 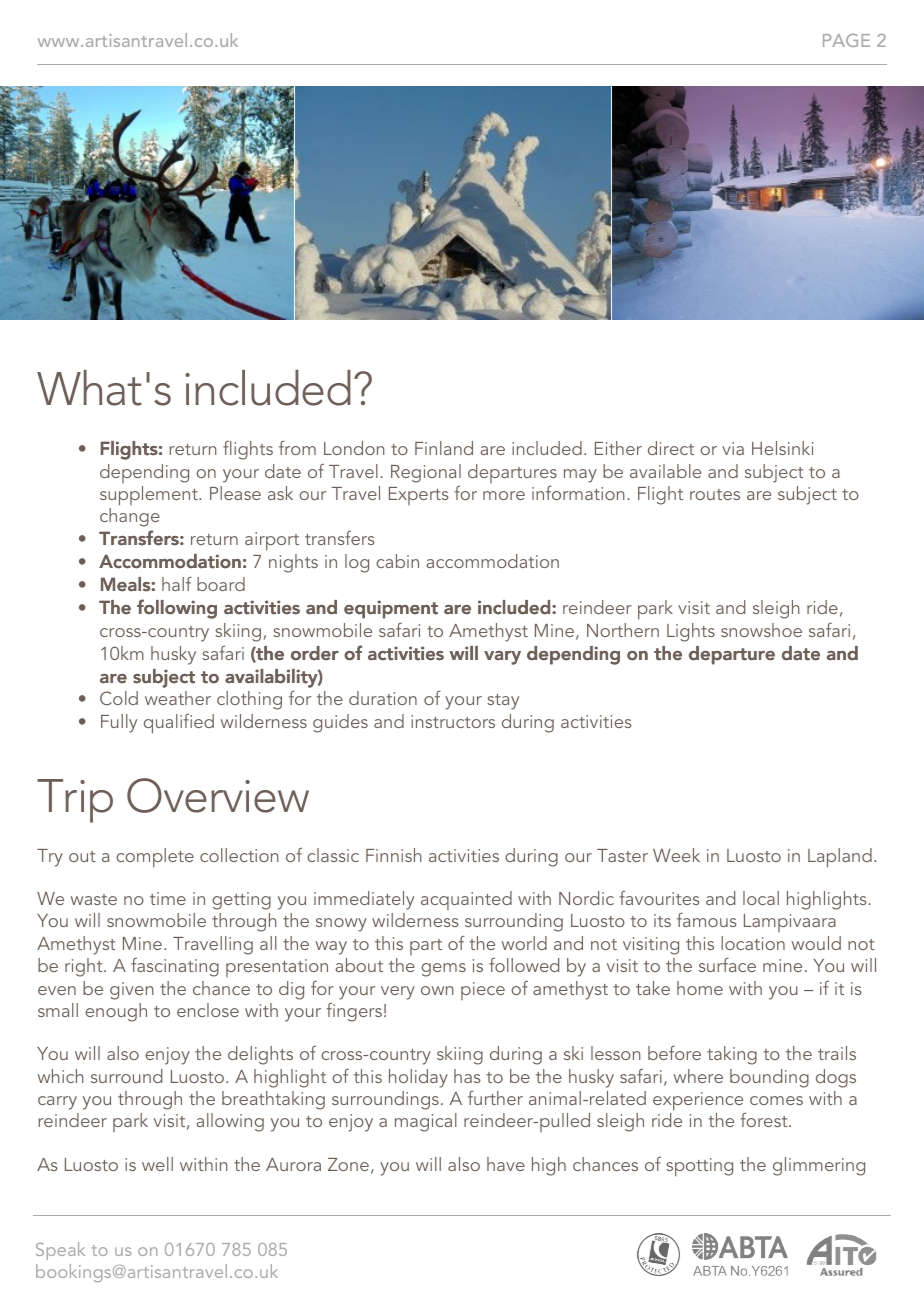 What do you see at coordinates (506, 1164) in the screenshot?
I see `have` at bounding box center [506, 1164].
